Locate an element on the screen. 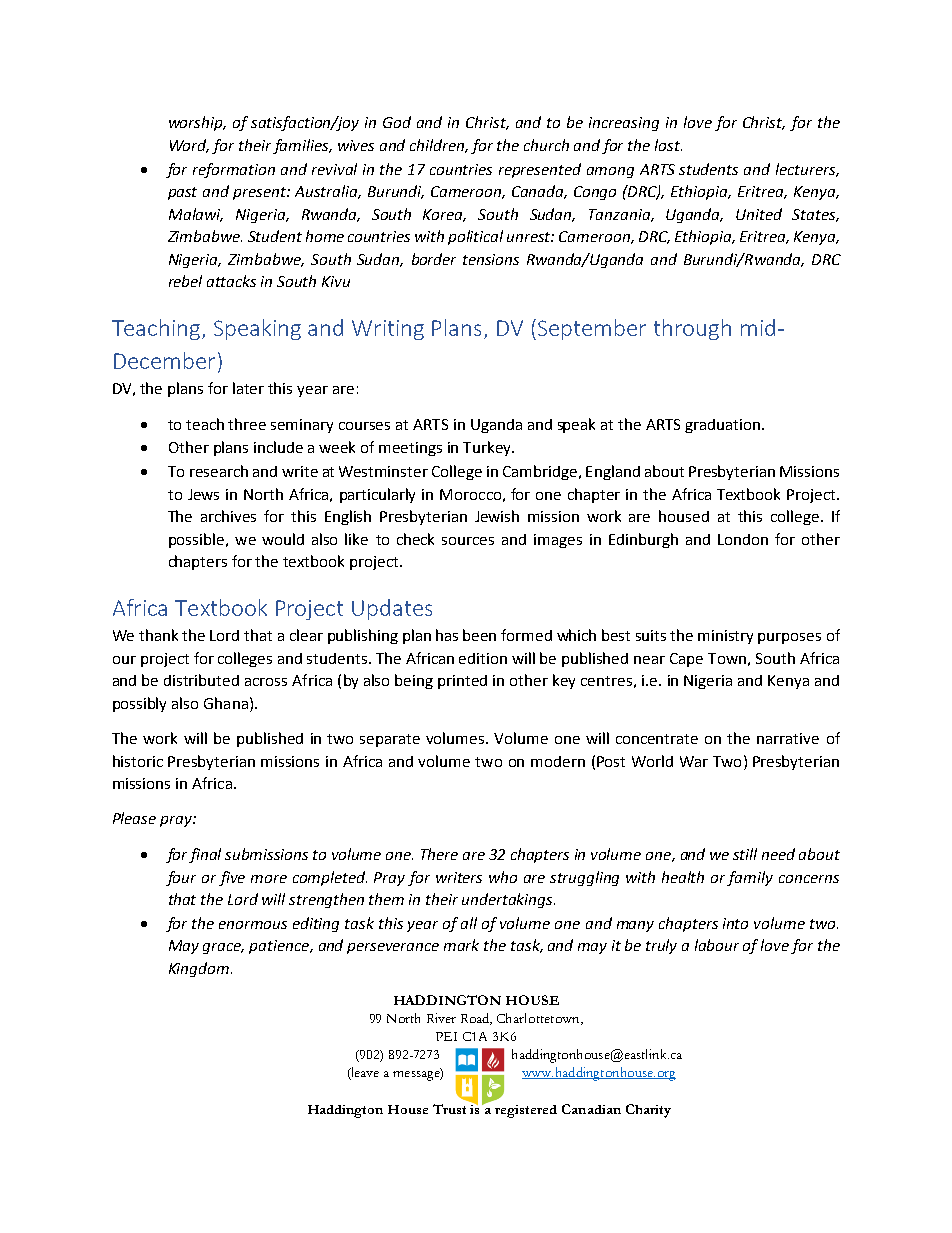 This screenshot has height=1233, width=952. lost is located at coordinates (668, 145).
